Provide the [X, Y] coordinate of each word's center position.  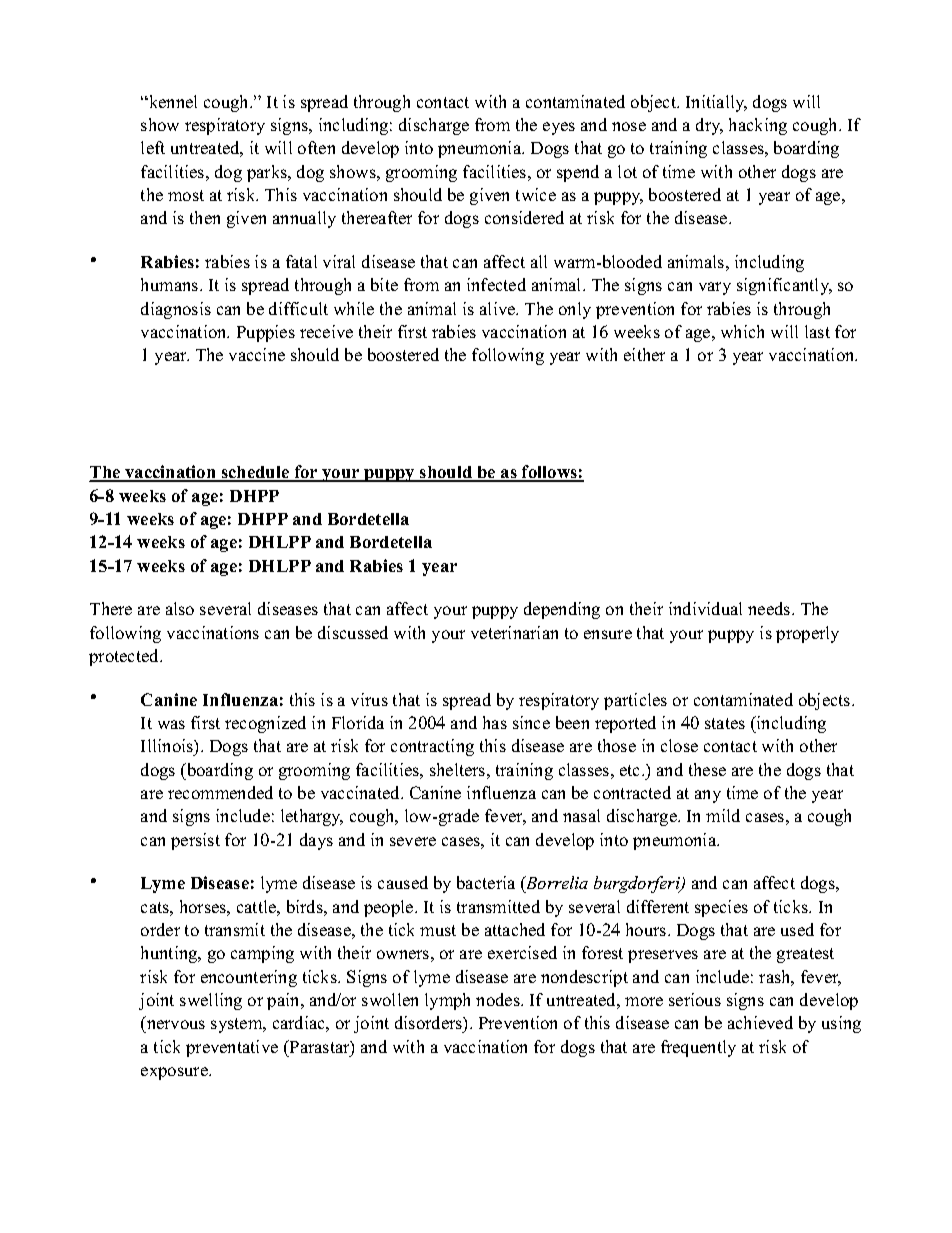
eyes [559, 128]
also [180, 608]
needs [770, 608]
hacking [758, 126]
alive [499, 308]
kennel [172, 101]
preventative [232, 1048]
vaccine [257, 354]
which [742, 331]
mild [723, 815]
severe [413, 841]
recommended [220, 792]
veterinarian [514, 632]
